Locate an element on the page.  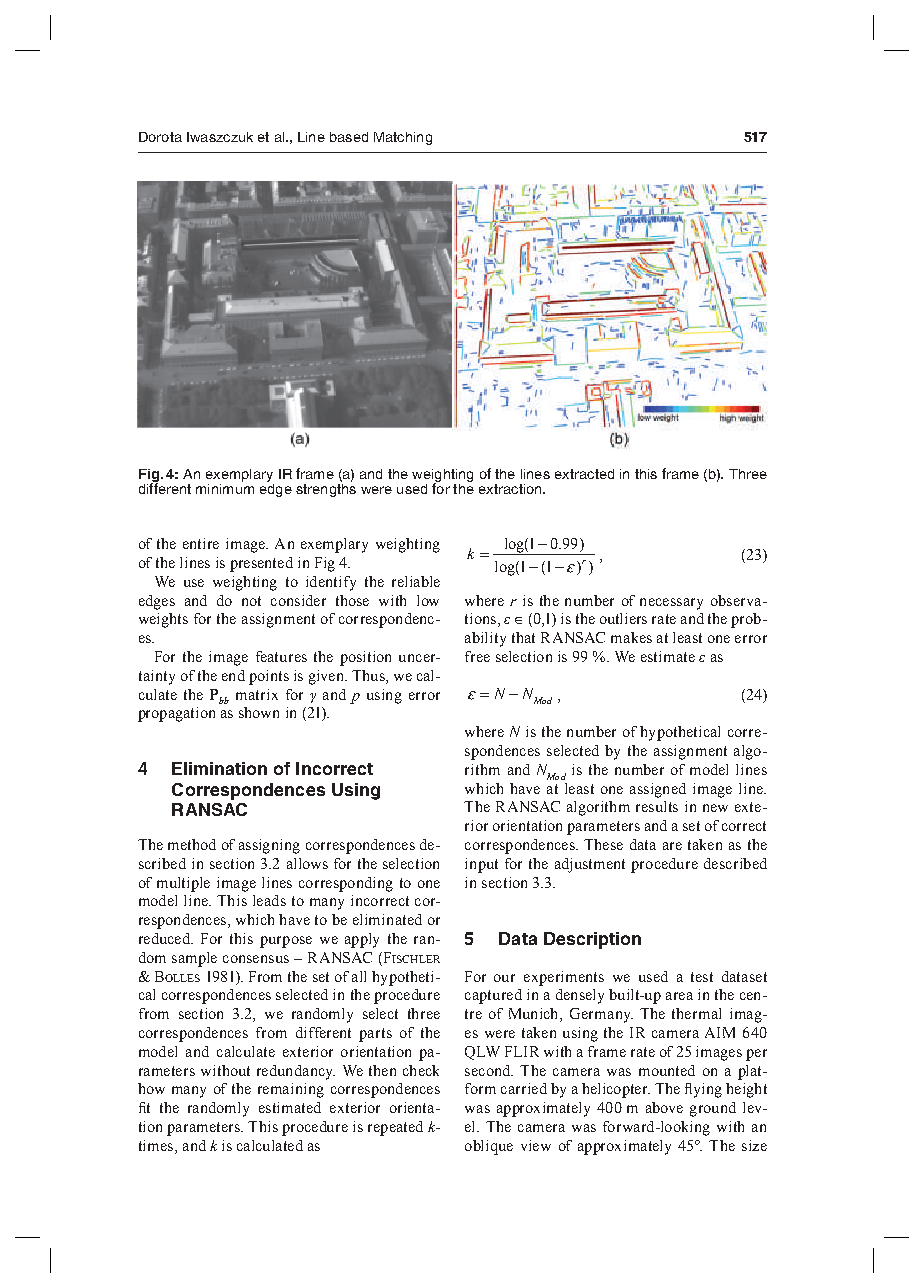
eliminated is located at coordinates (387, 919).
